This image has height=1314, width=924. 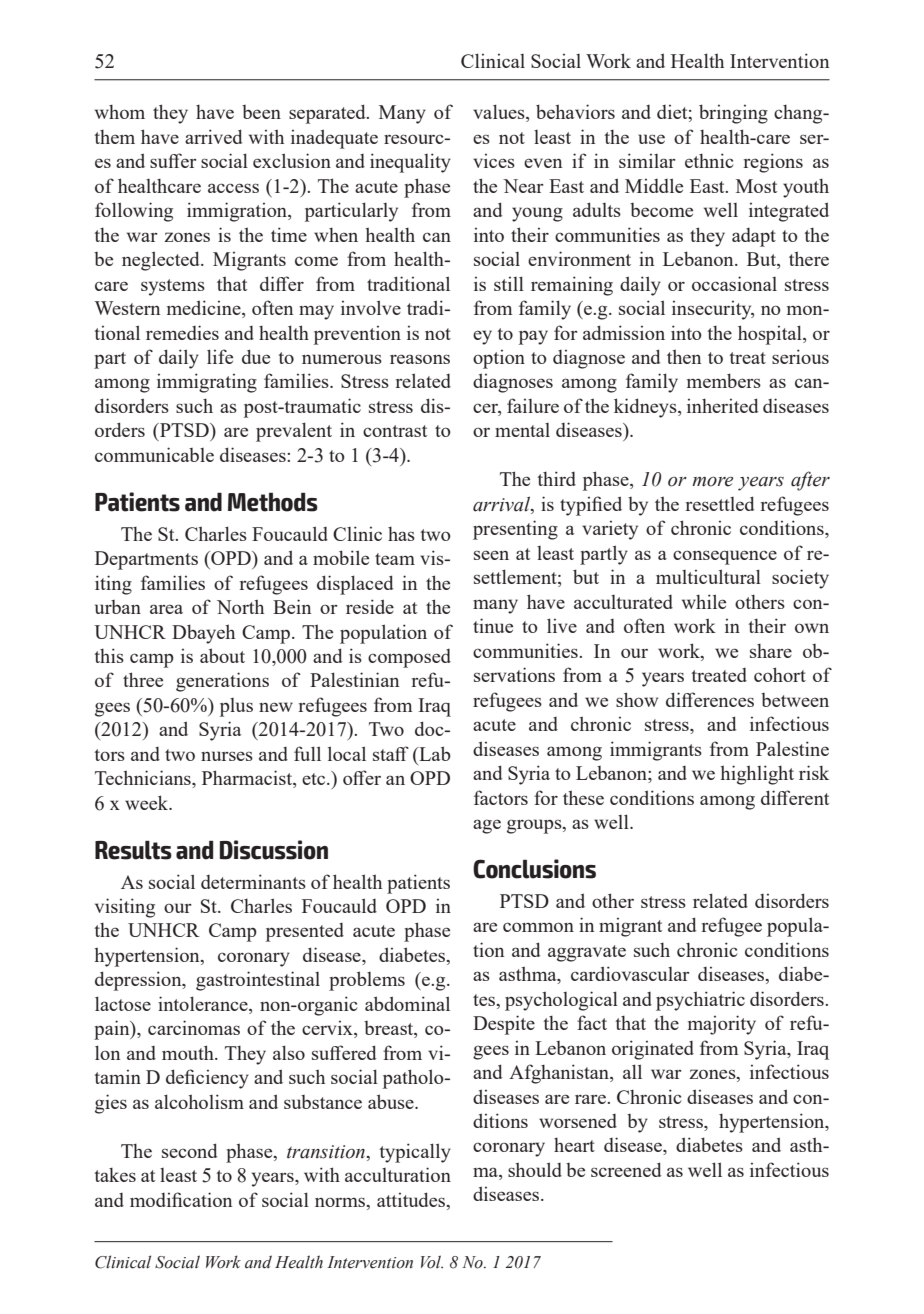 I want to click on age, so click(x=487, y=826).
